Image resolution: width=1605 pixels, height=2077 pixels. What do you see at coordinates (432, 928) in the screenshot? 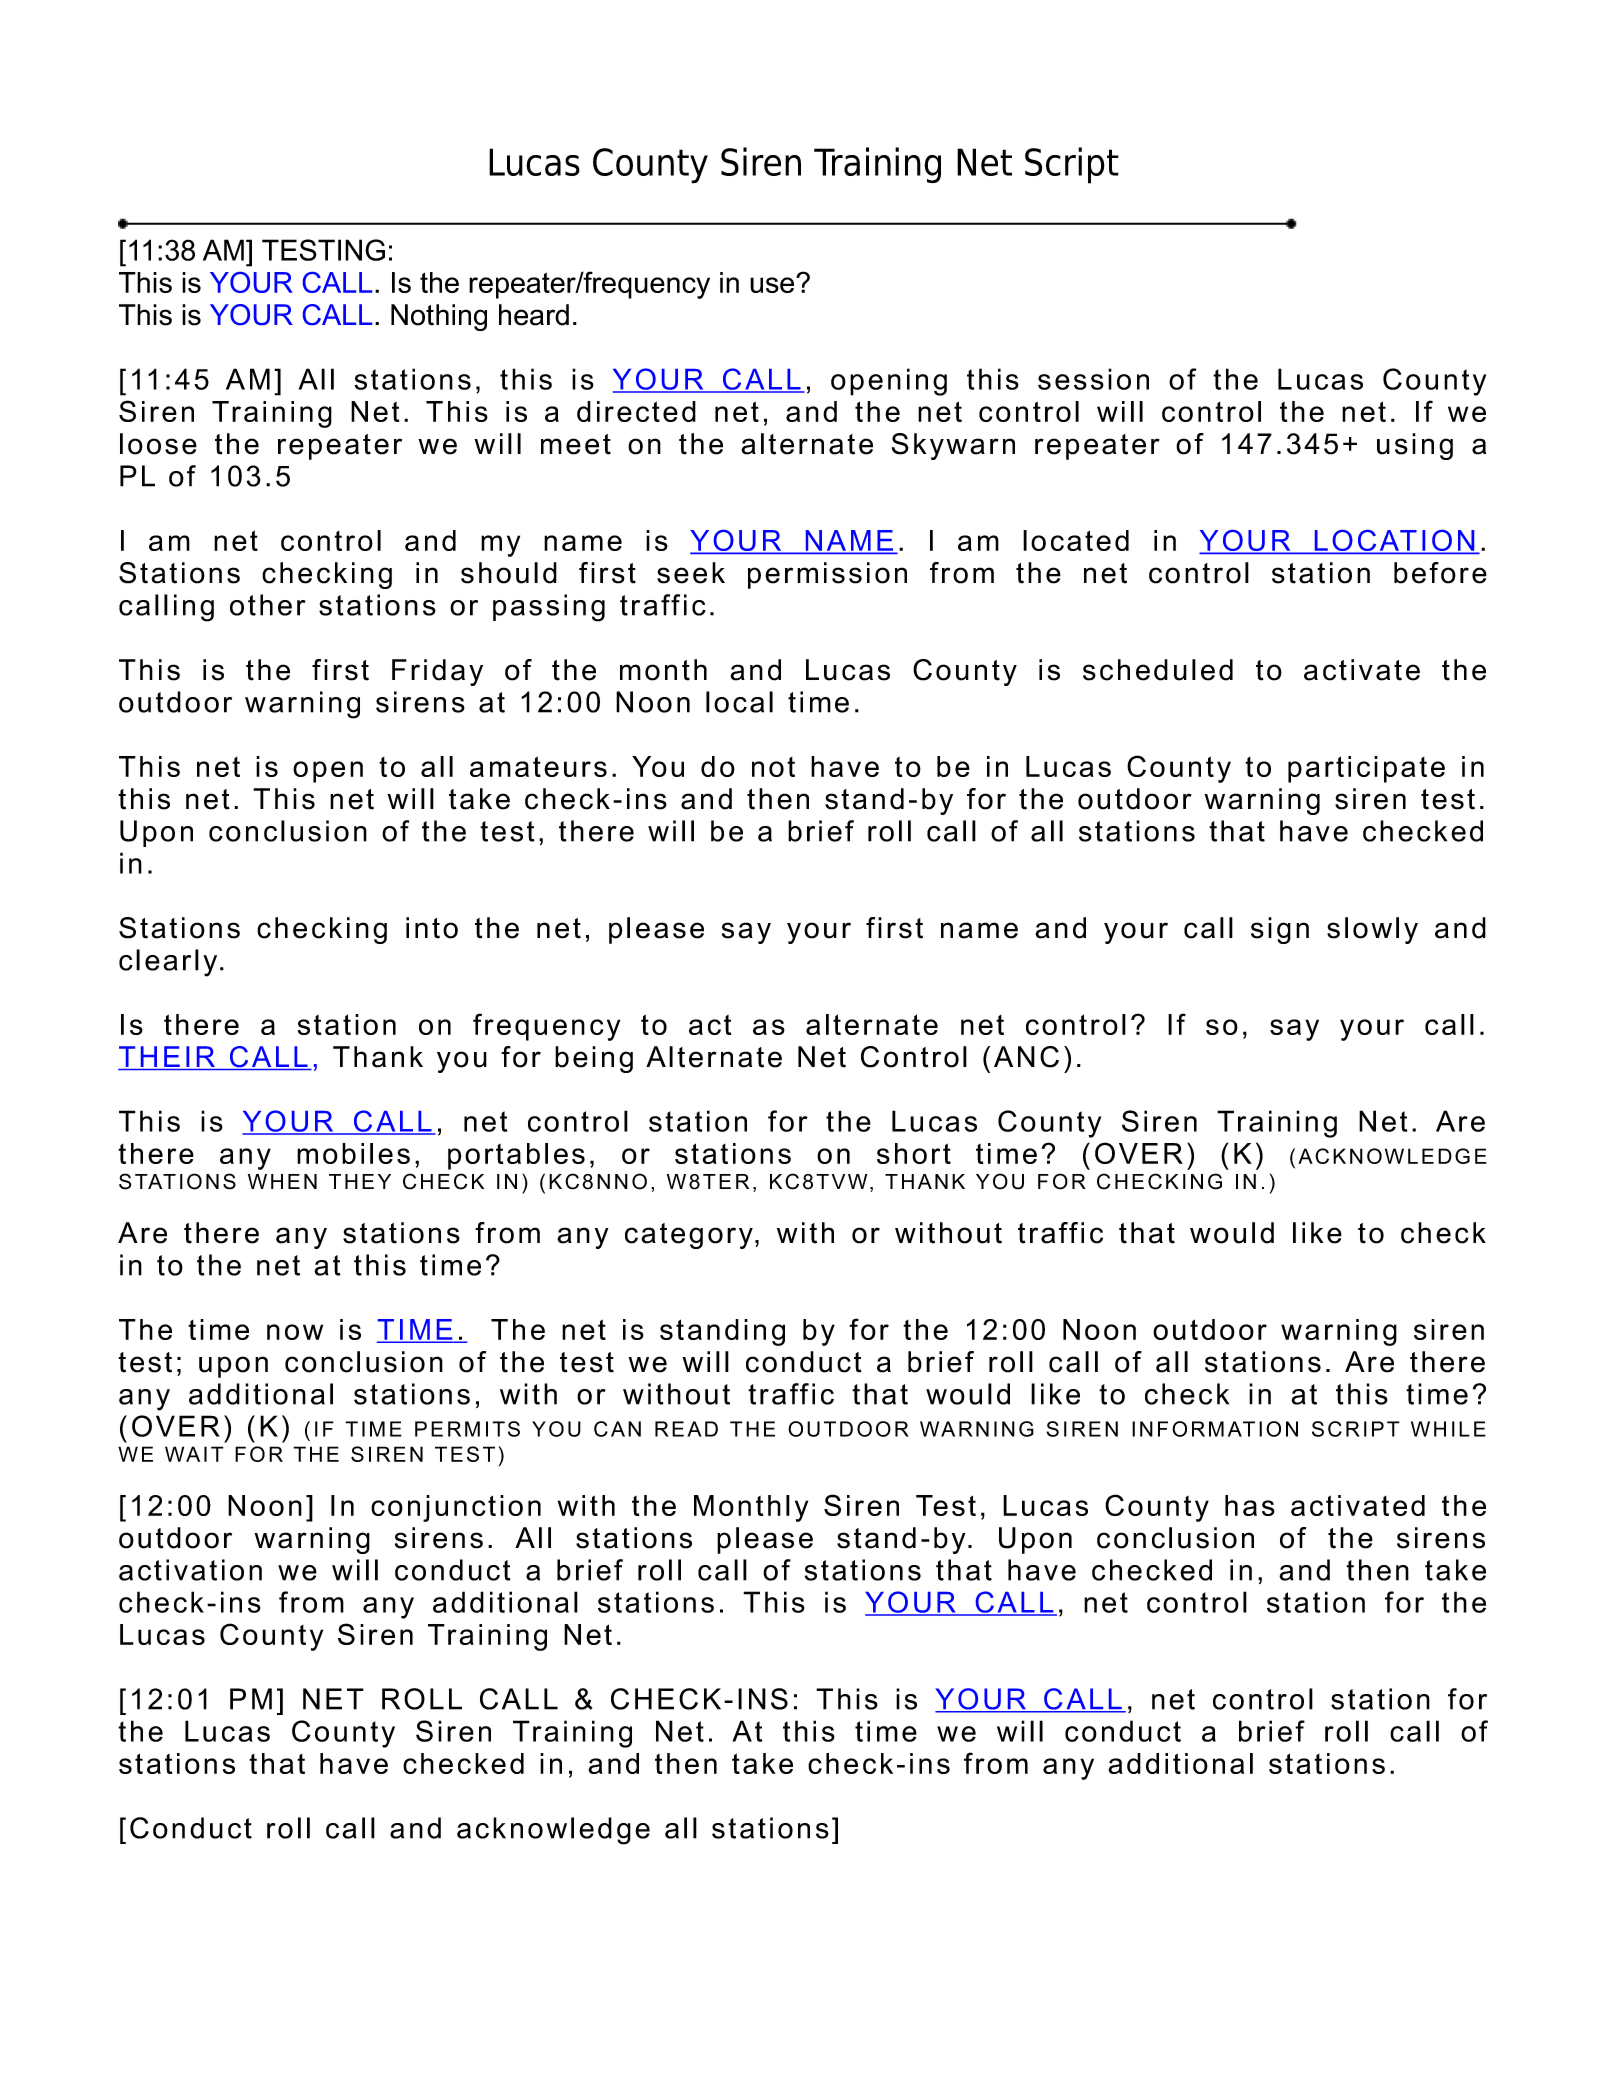
I see `into` at bounding box center [432, 928].
